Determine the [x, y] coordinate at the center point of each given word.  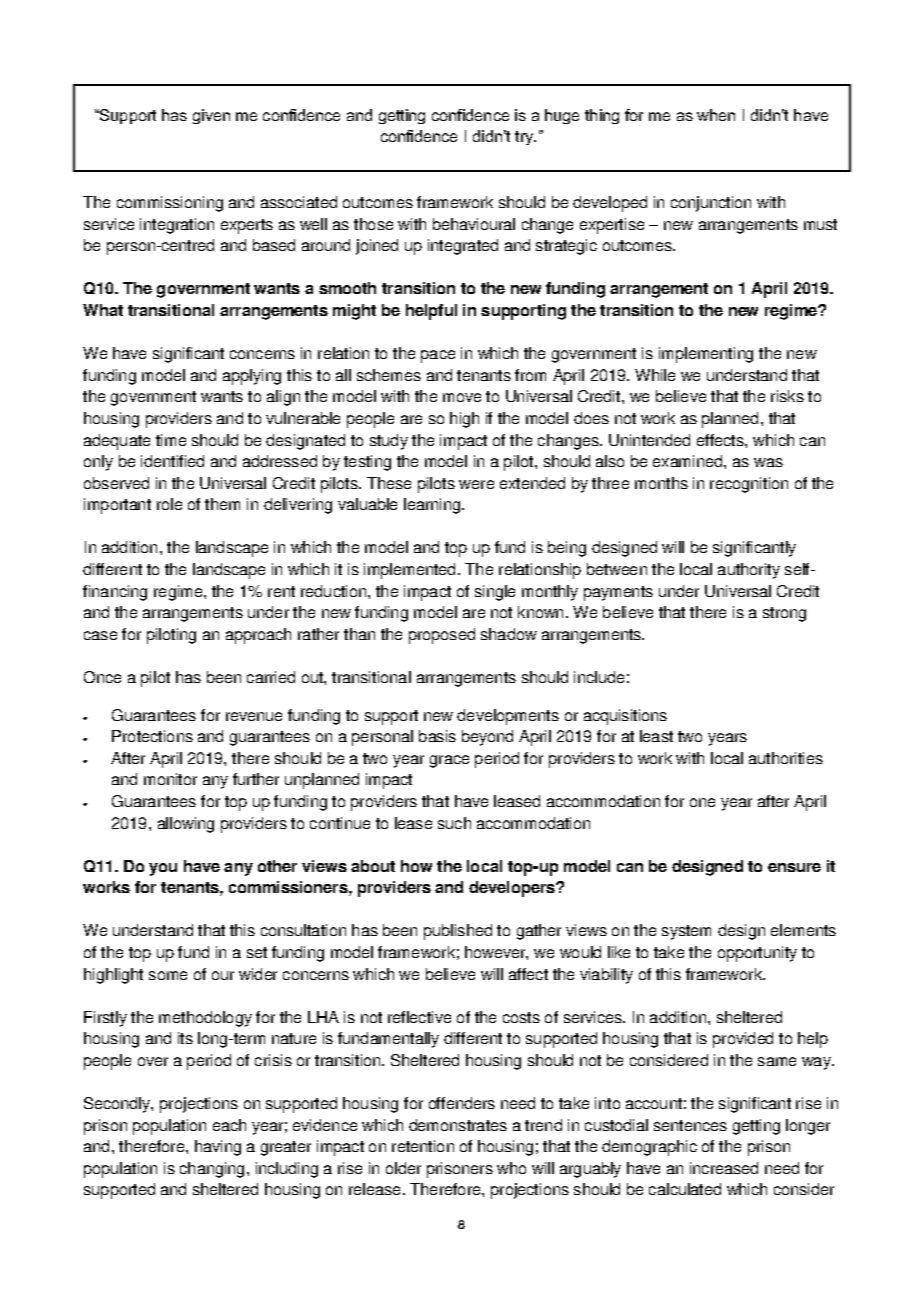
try [525, 138]
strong [784, 614]
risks [787, 396]
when [716, 115]
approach [258, 636]
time [171, 440]
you [163, 869]
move [462, 397]
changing [212, 1170]
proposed [442, 636]
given [211, 116]
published [458, 932]
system [686, 932]
